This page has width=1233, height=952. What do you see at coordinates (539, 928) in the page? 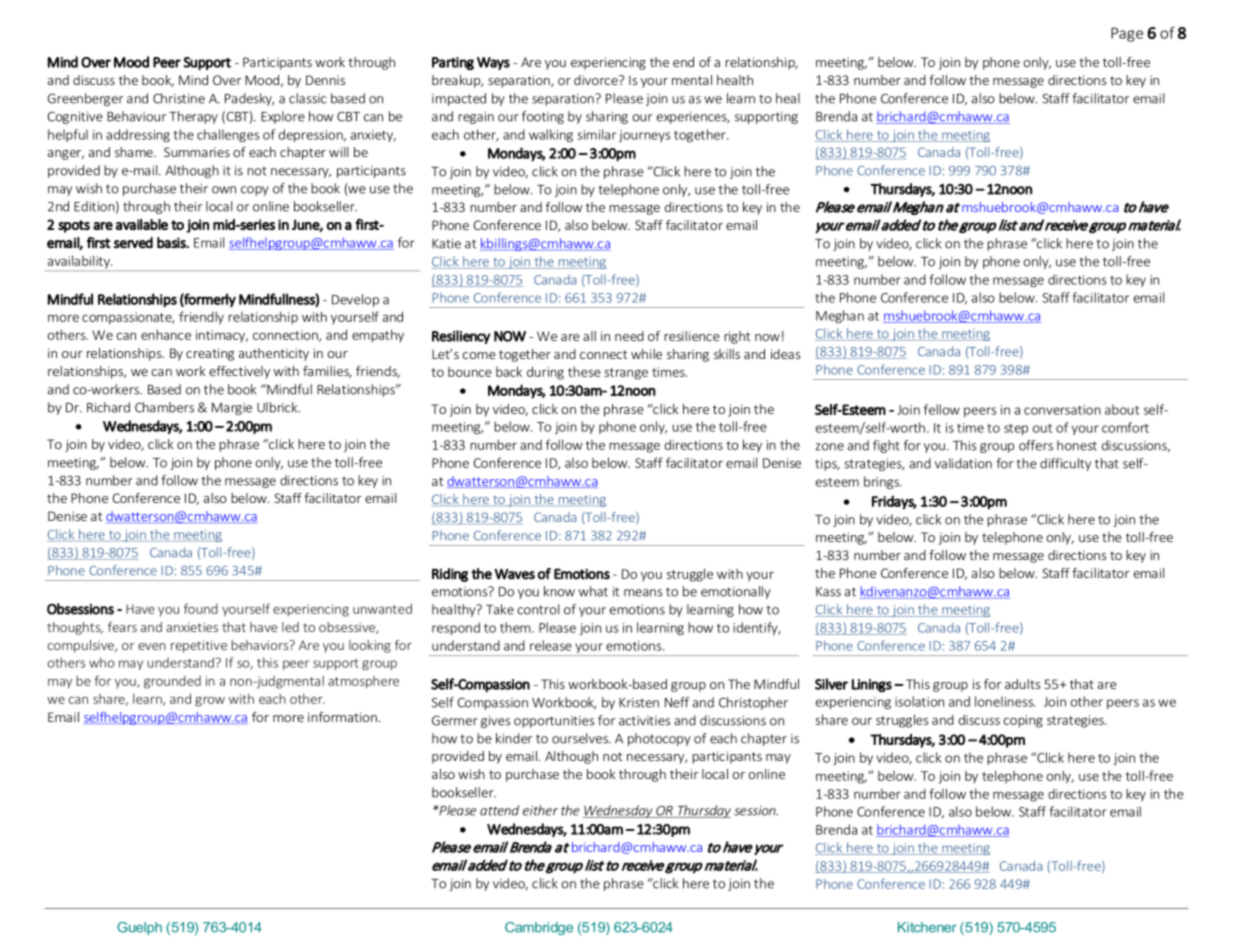
I see `Cambridge` at bounding box center [539, 928].
